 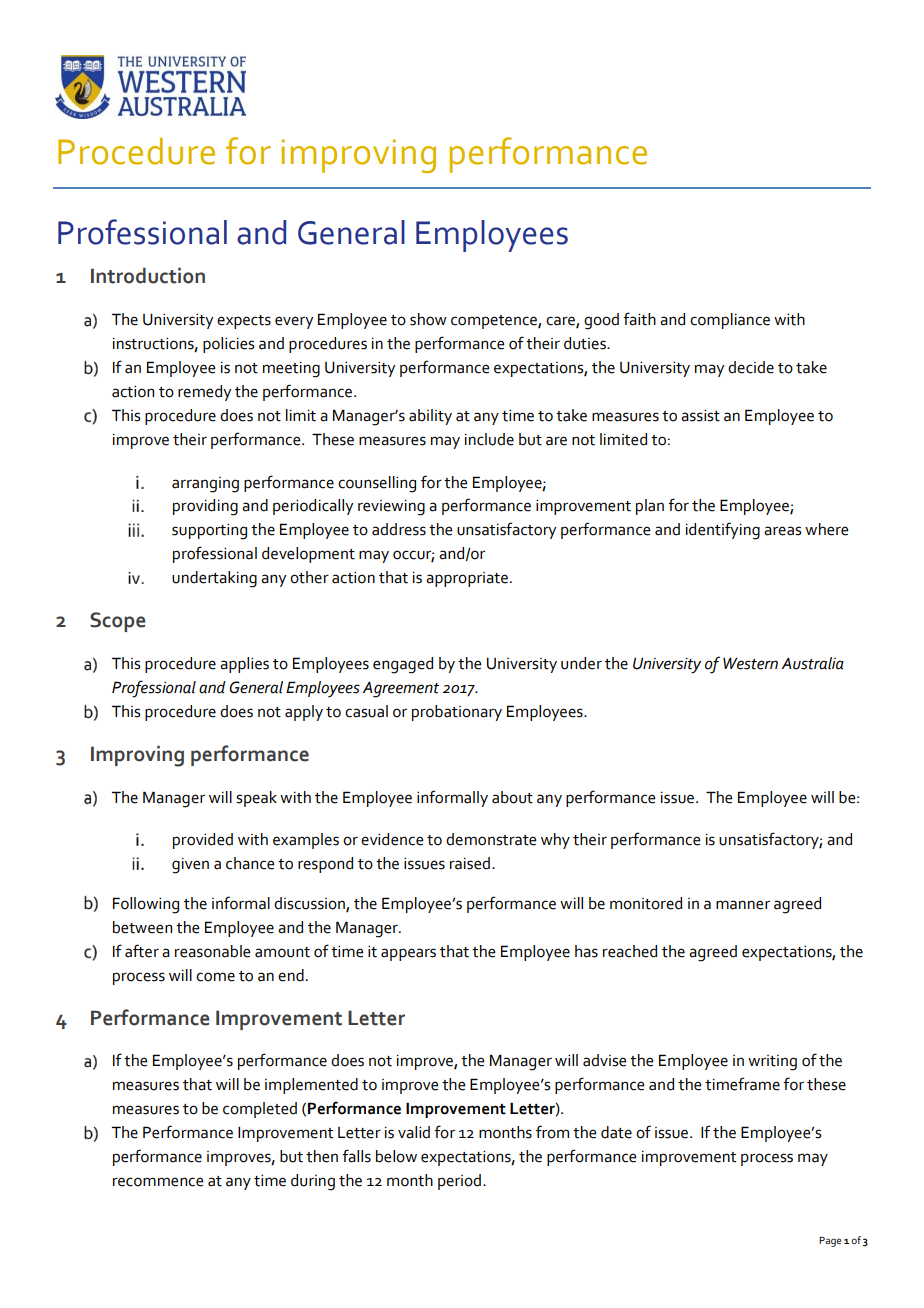 What do you see at coordinates (118, 622) in the screenshot?
I see `Scope` at bounding box center [118, 622].
